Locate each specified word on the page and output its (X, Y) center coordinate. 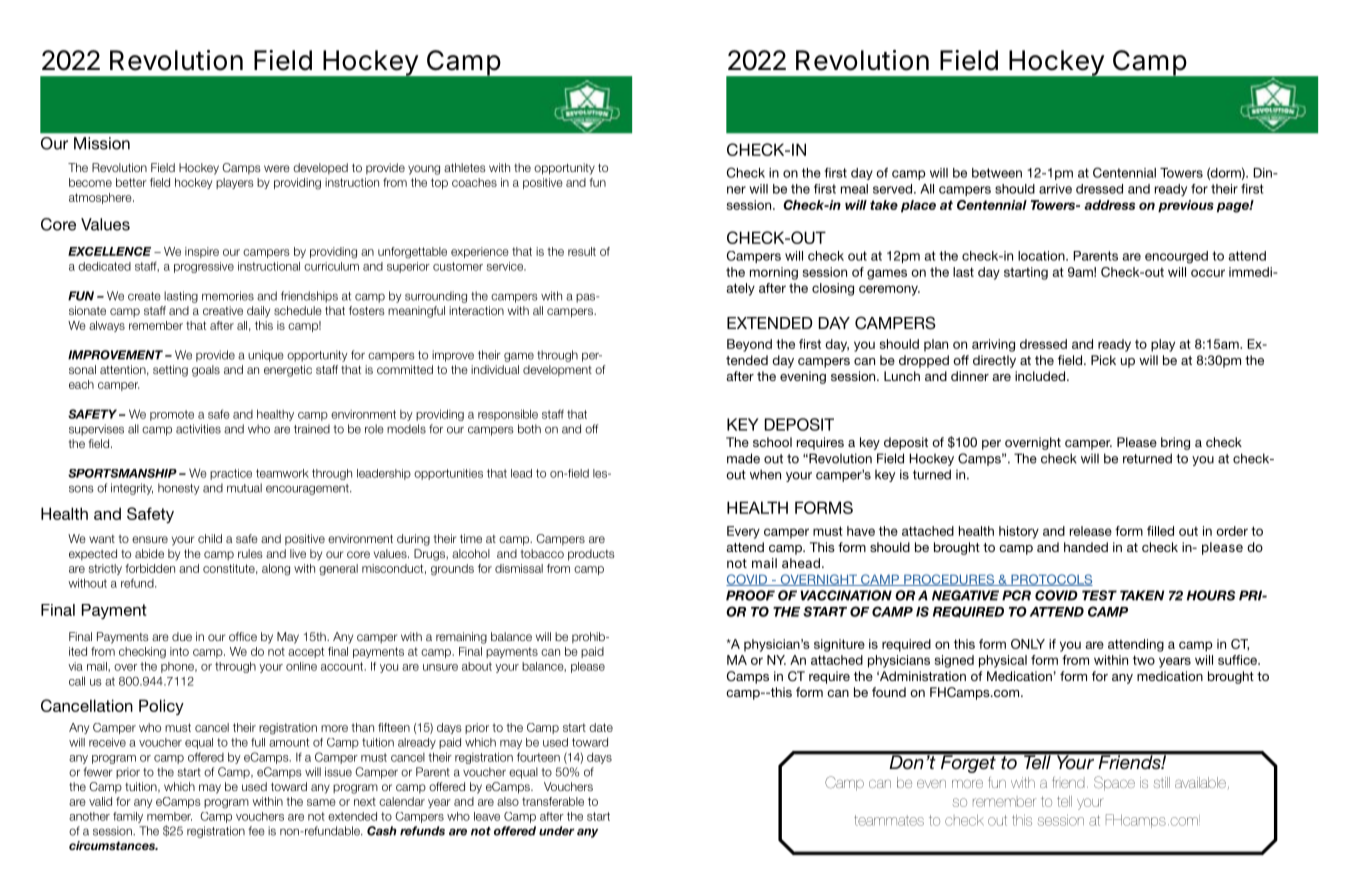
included (1041, 376)
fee (256, 831)
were (277, 168)
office (243, 636)
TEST (1099, 595)
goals (206, 371)
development (557, 370)
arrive (1055, 189)
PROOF (750, 595)
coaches (474, 182)
